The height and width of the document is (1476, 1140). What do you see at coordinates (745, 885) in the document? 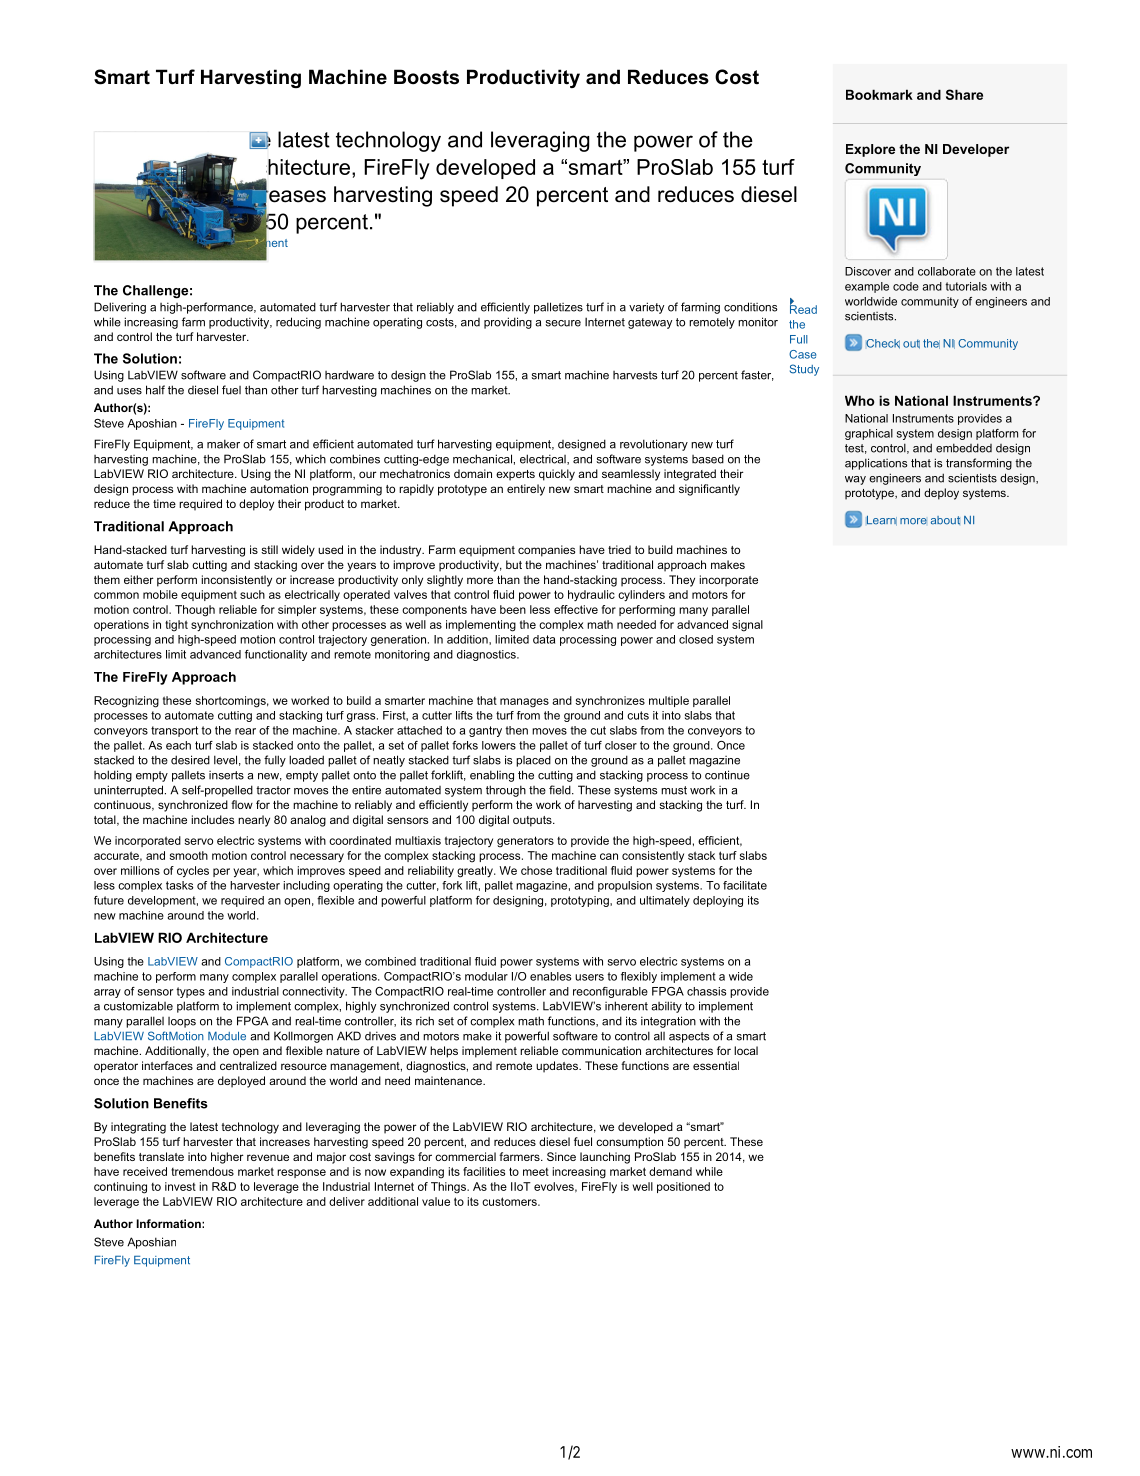
I see `facilitate` at bounding box center [745, 885].
